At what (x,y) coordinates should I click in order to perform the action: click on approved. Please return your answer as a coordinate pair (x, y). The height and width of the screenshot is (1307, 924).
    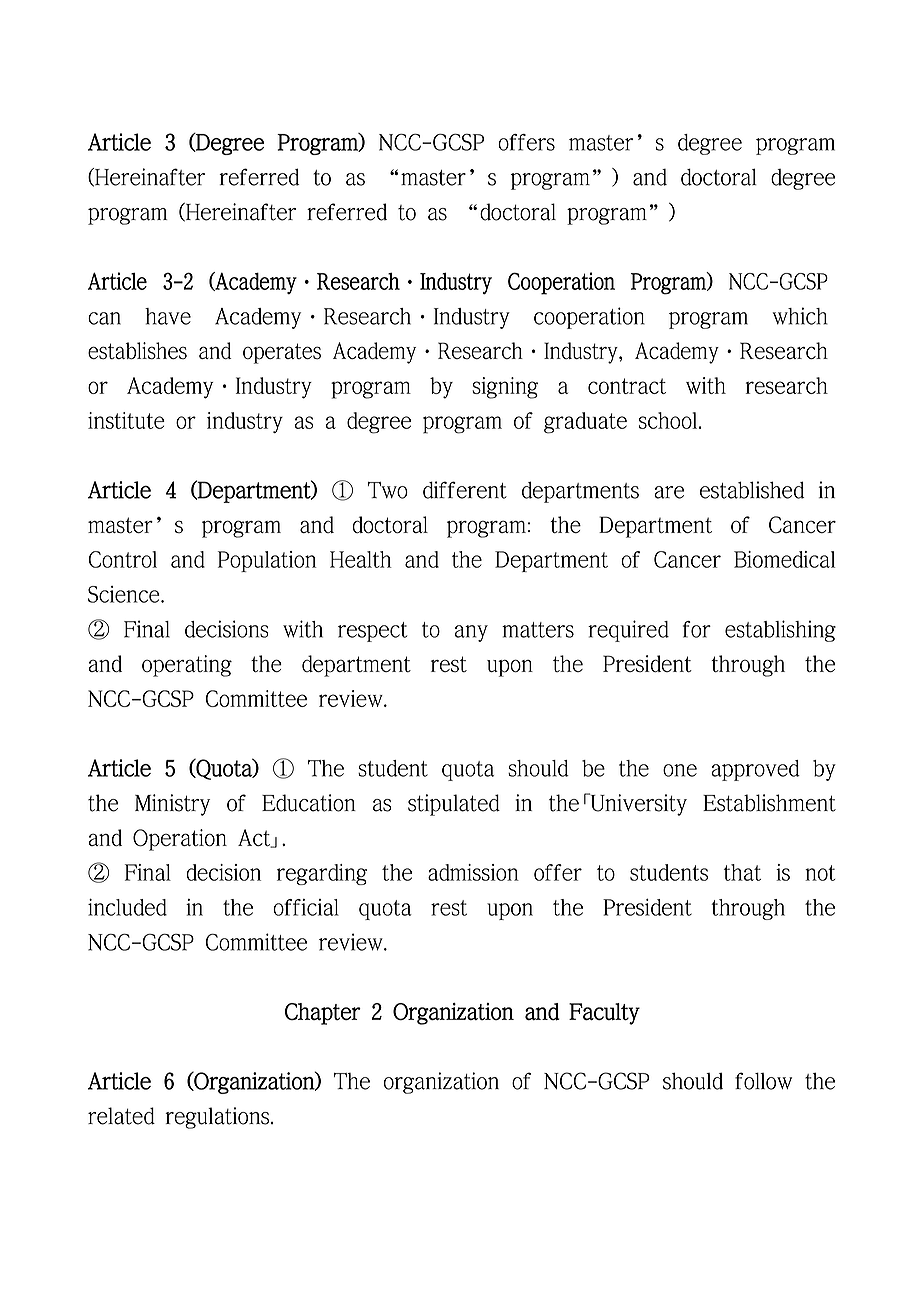
    Looking at the image, I should click on (755, 770).
